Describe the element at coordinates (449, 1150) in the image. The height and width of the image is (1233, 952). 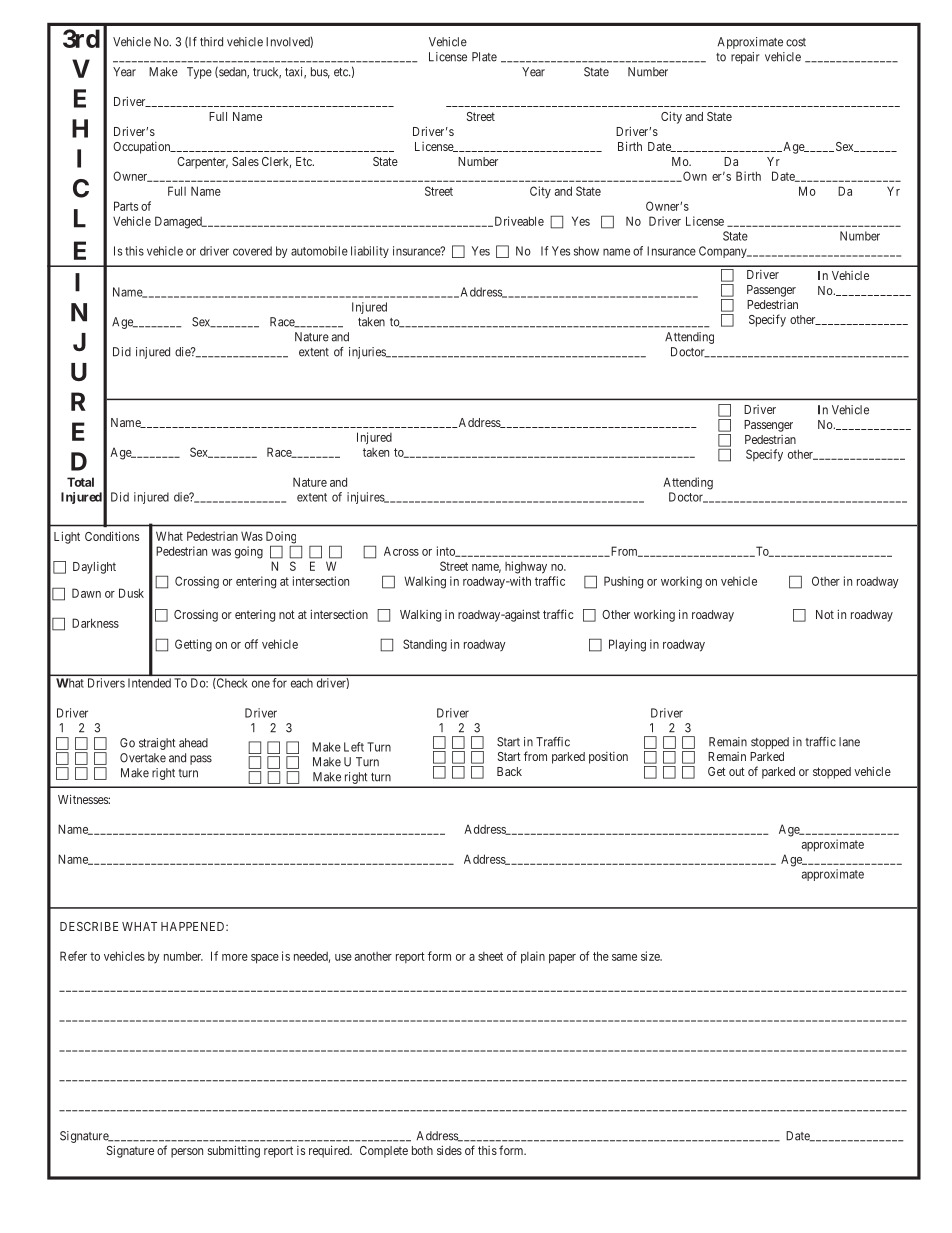
I see `sides` at that location.
